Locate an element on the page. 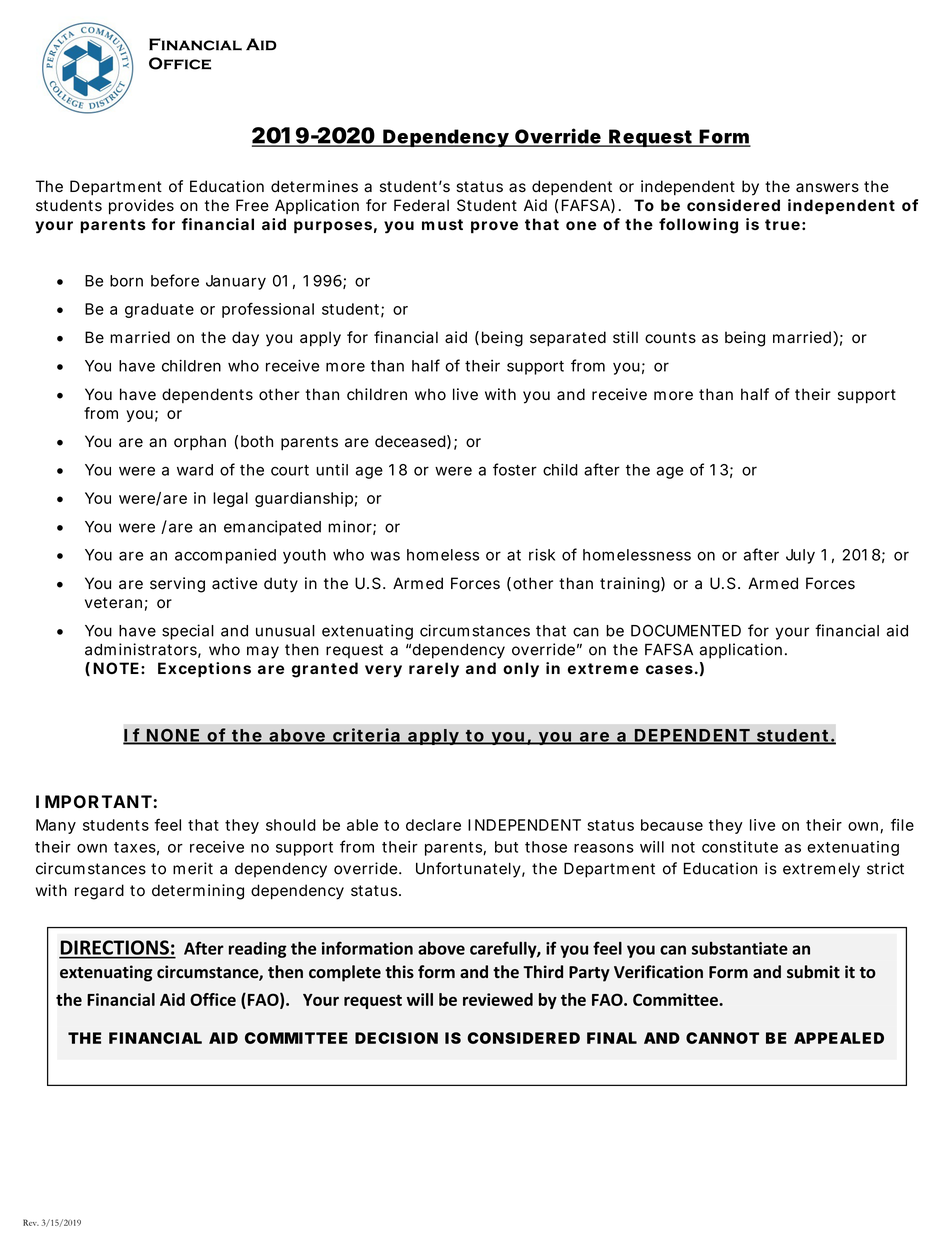  only is located at coordinates (521, 670).
